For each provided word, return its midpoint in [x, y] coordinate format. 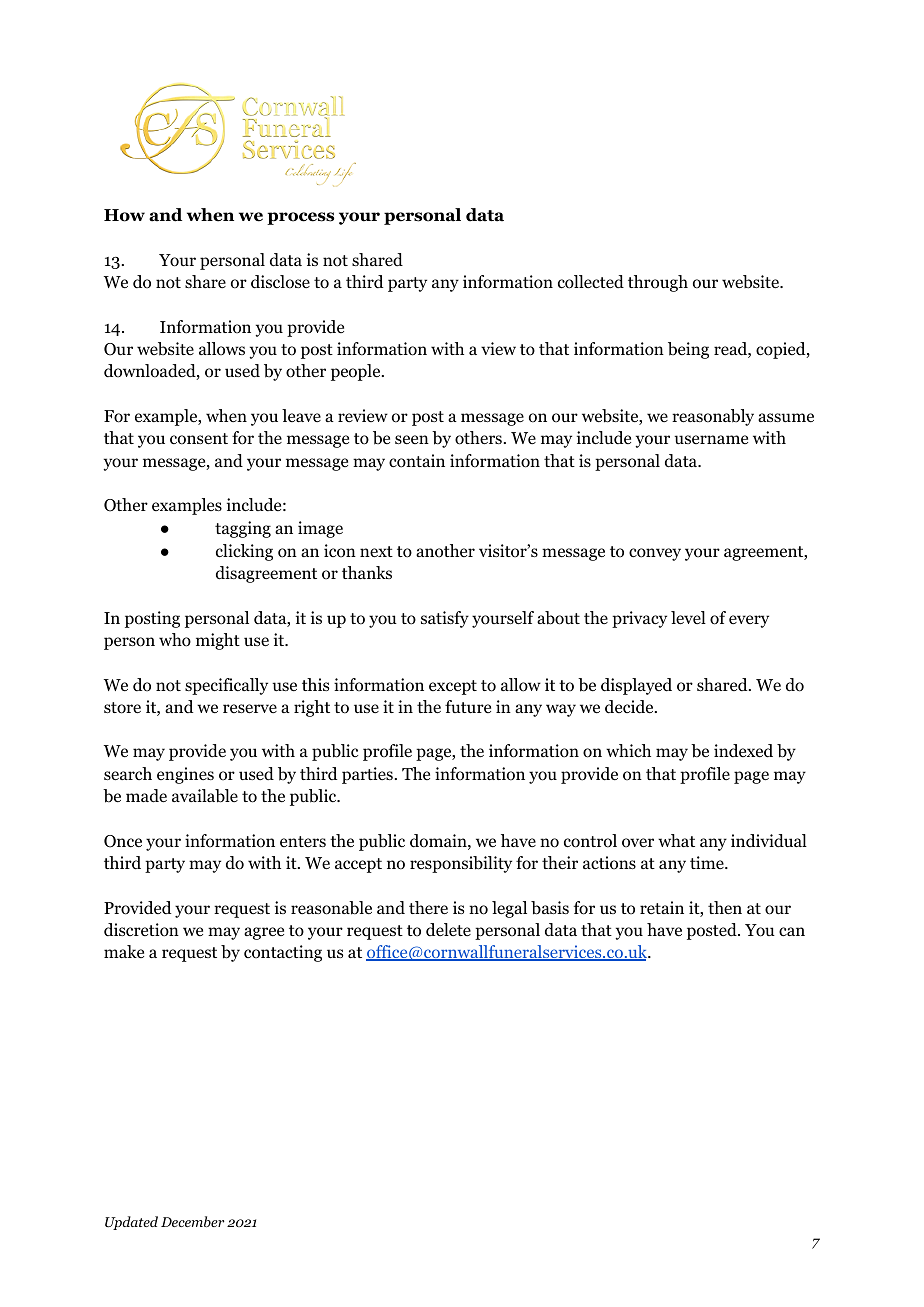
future [468, 706]
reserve [250, 709]
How [124, 215]
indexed [743, 751]
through [658, 283]
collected [591, 282]
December [192, 1221]
